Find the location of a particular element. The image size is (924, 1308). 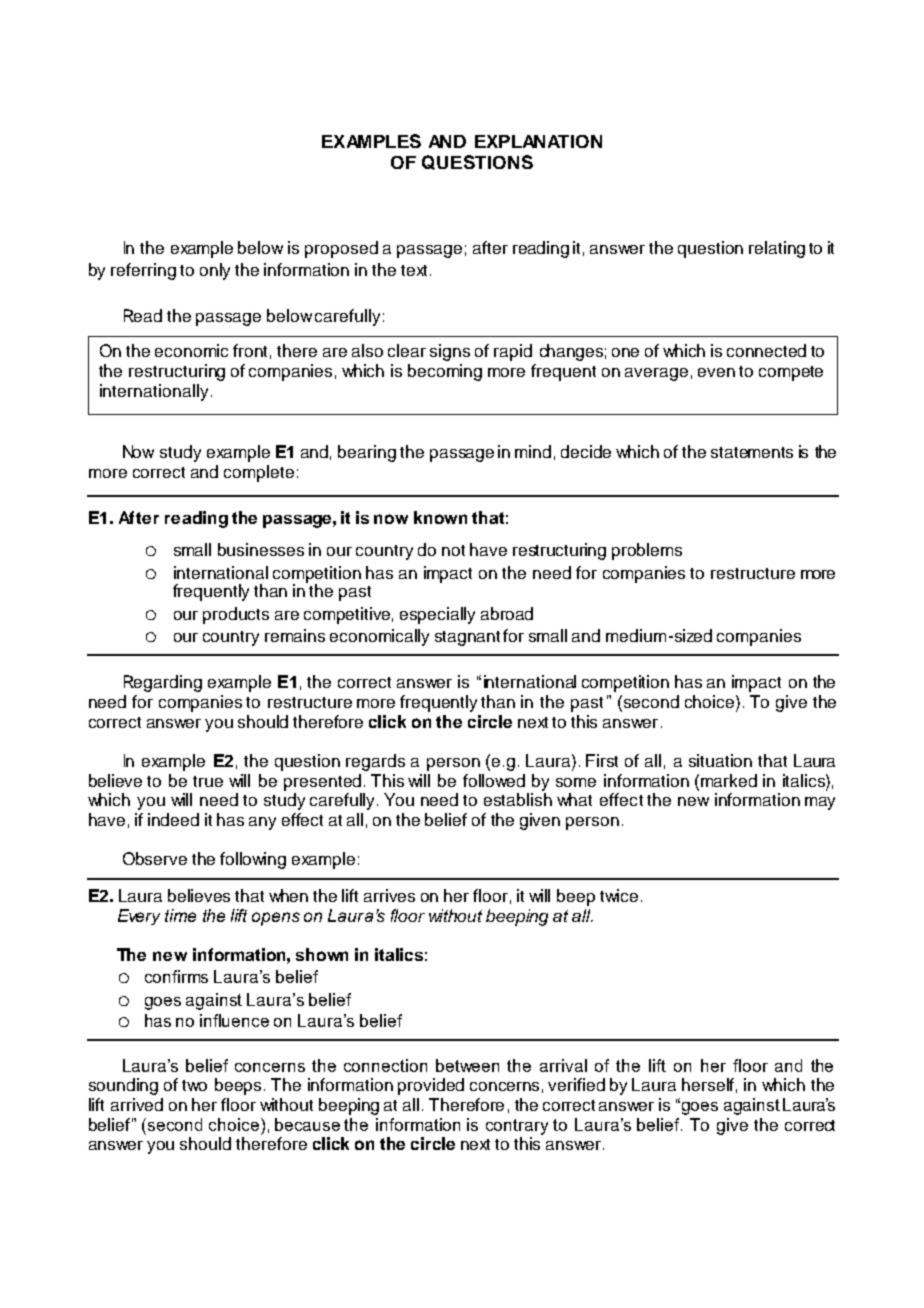

known is located at coordinates (440, 517).
